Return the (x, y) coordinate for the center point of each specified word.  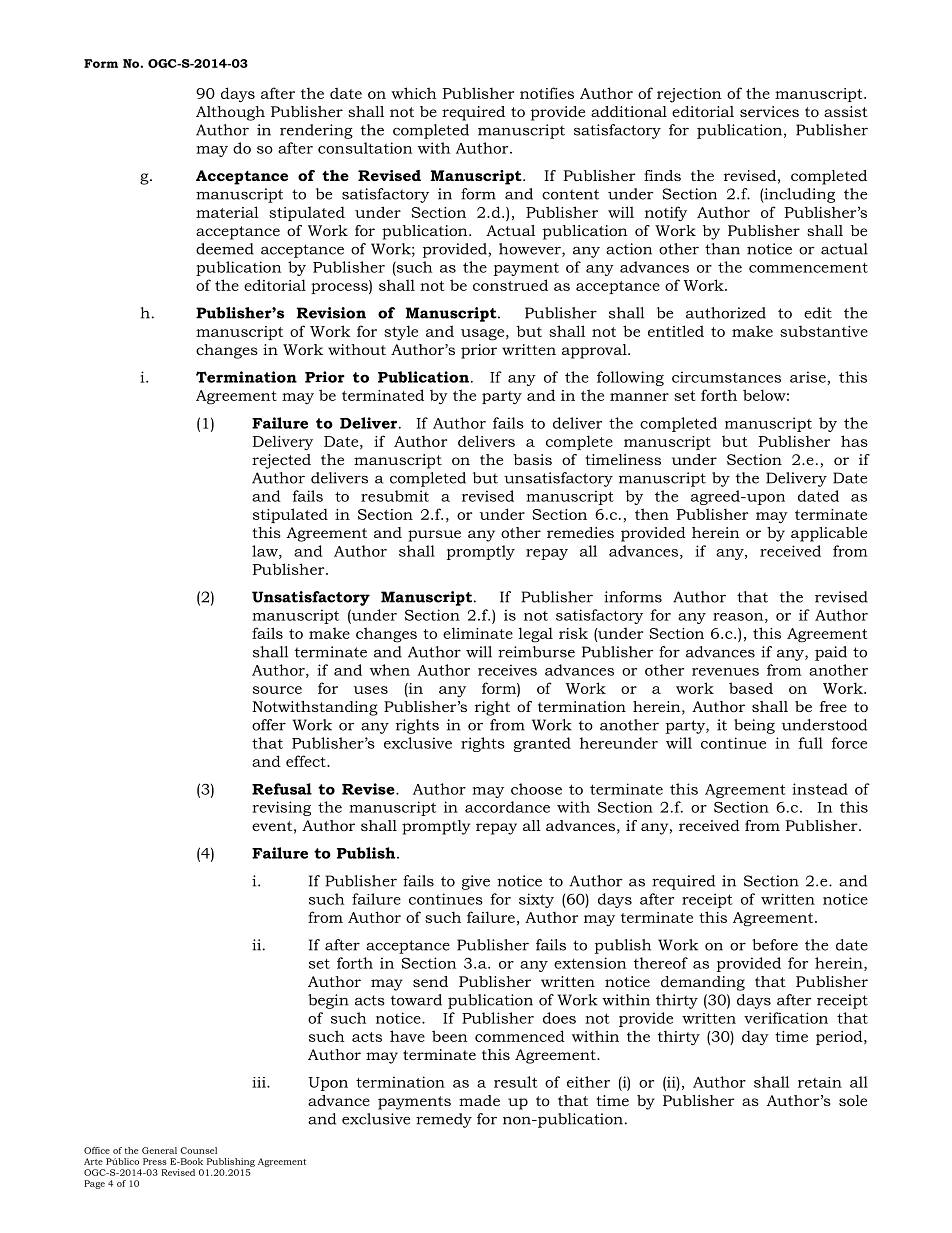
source (277, 690)
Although (230, 113)
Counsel (198, 1150)
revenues (725, 672)
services (769, 111)
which (414, 93)
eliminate (478, 633)
